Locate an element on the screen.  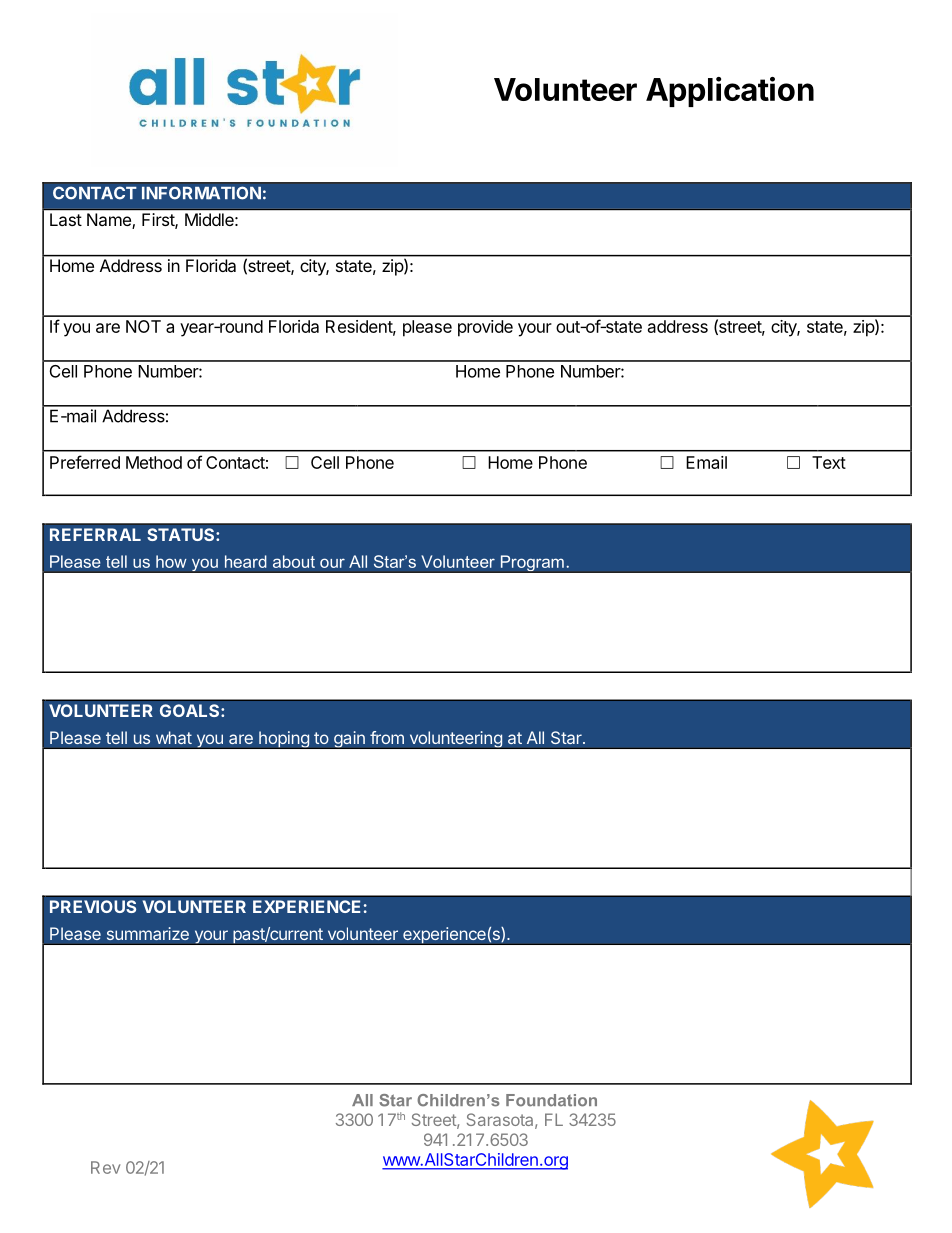
Text is located at coordinates (829, 462).
